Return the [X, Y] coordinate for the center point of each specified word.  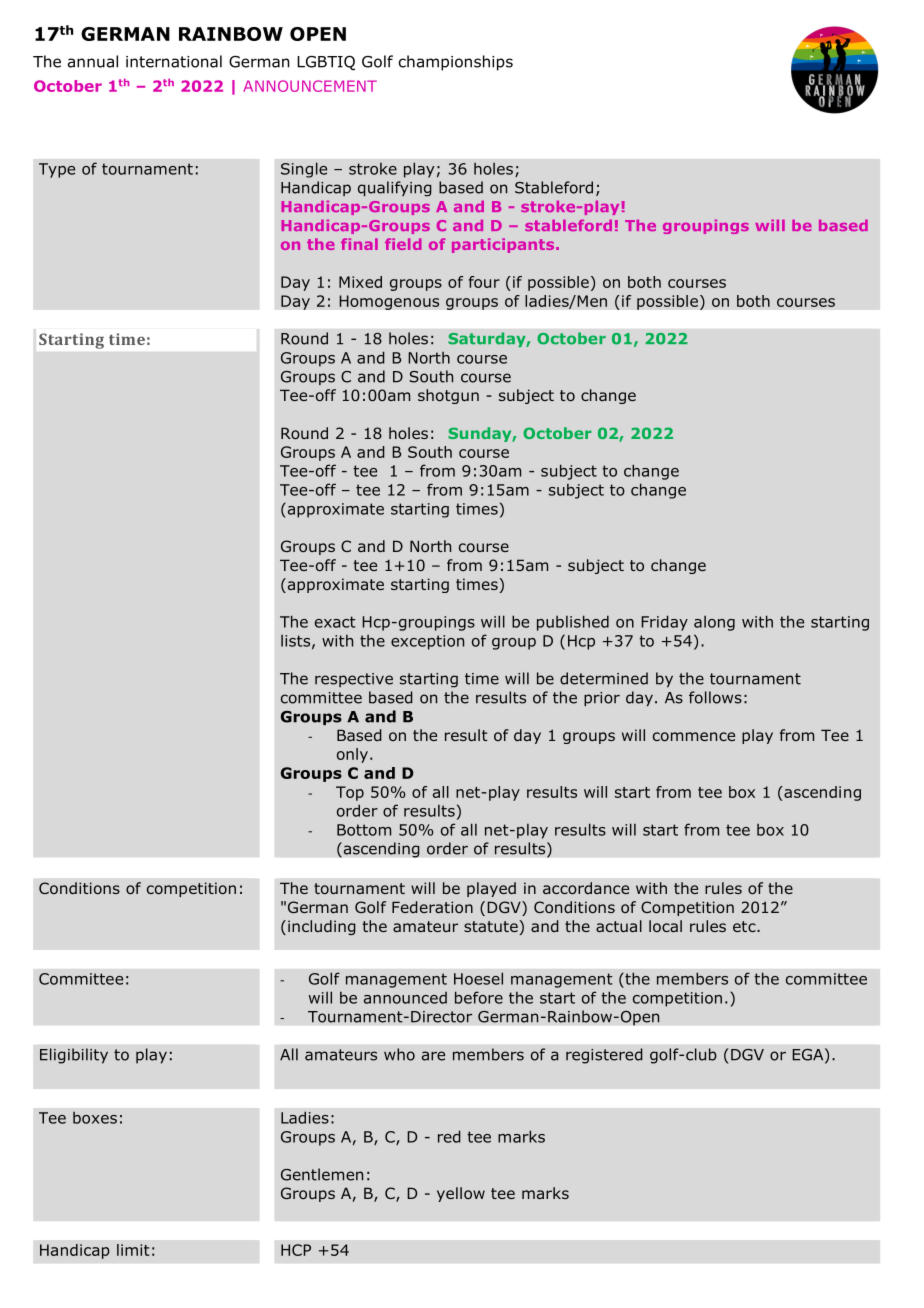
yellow [461, 1194]
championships [456, 63]
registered [604, 1056]
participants [504, 245]
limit [133, 1250]
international [174, 61]
